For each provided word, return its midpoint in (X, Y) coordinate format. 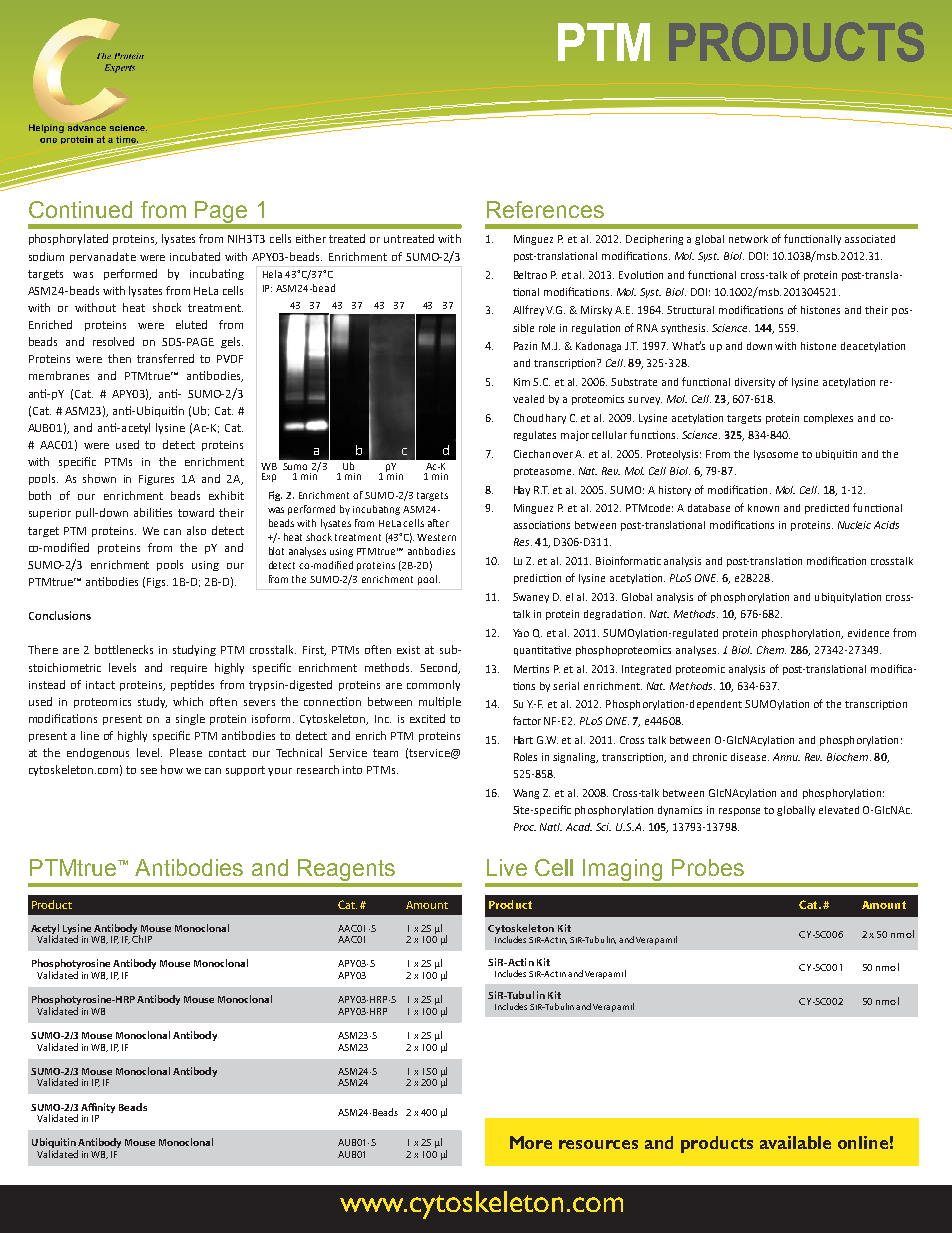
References (545, 209)
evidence (868, 633)
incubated (195, 256)
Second (440, 668)
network (748, 239)
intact (100, 685)
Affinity (98, 1108)
